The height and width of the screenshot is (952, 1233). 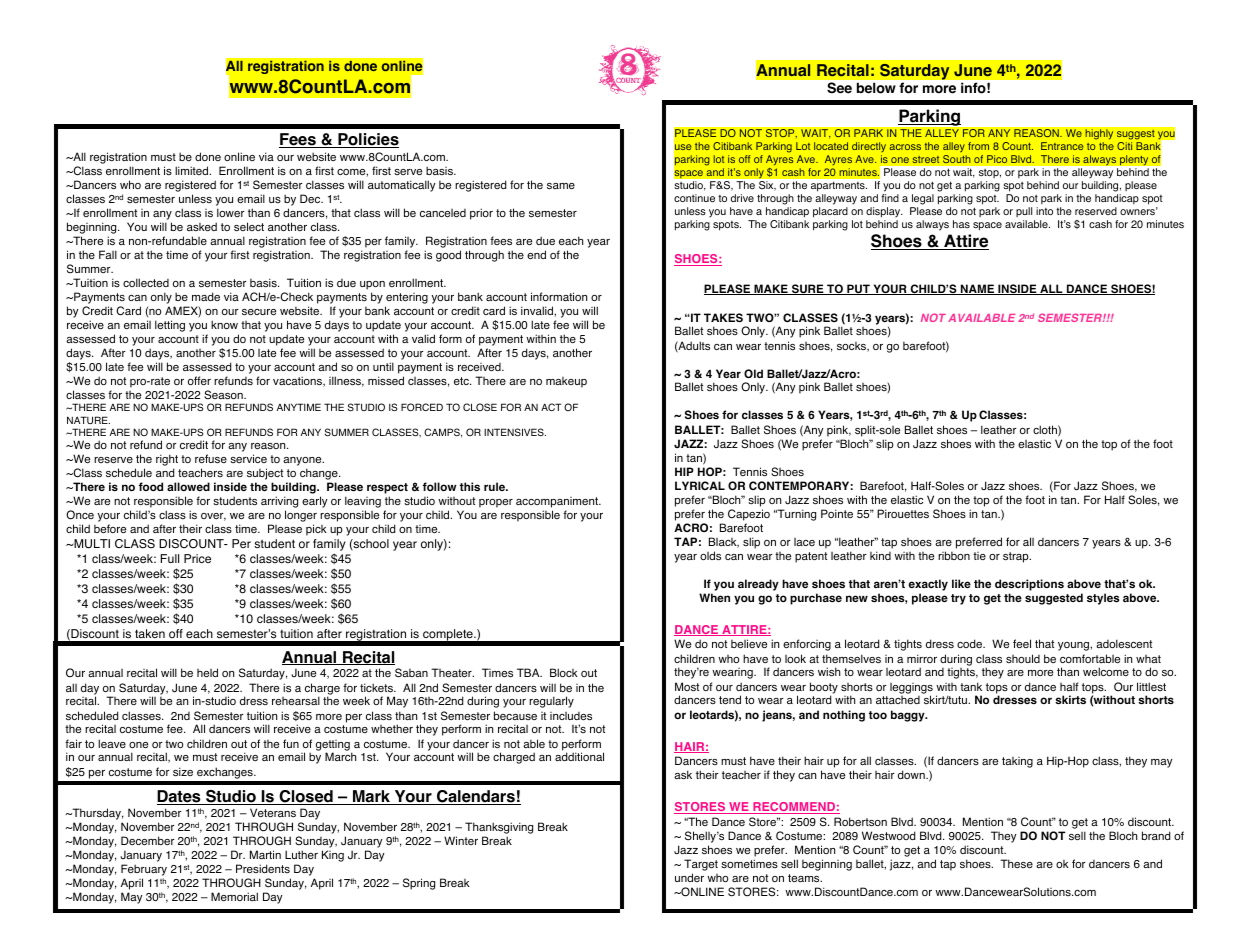 What do you see at coordinates (561, 186) in the screenshot?
I see `same` at bounding box center [561, 186].
